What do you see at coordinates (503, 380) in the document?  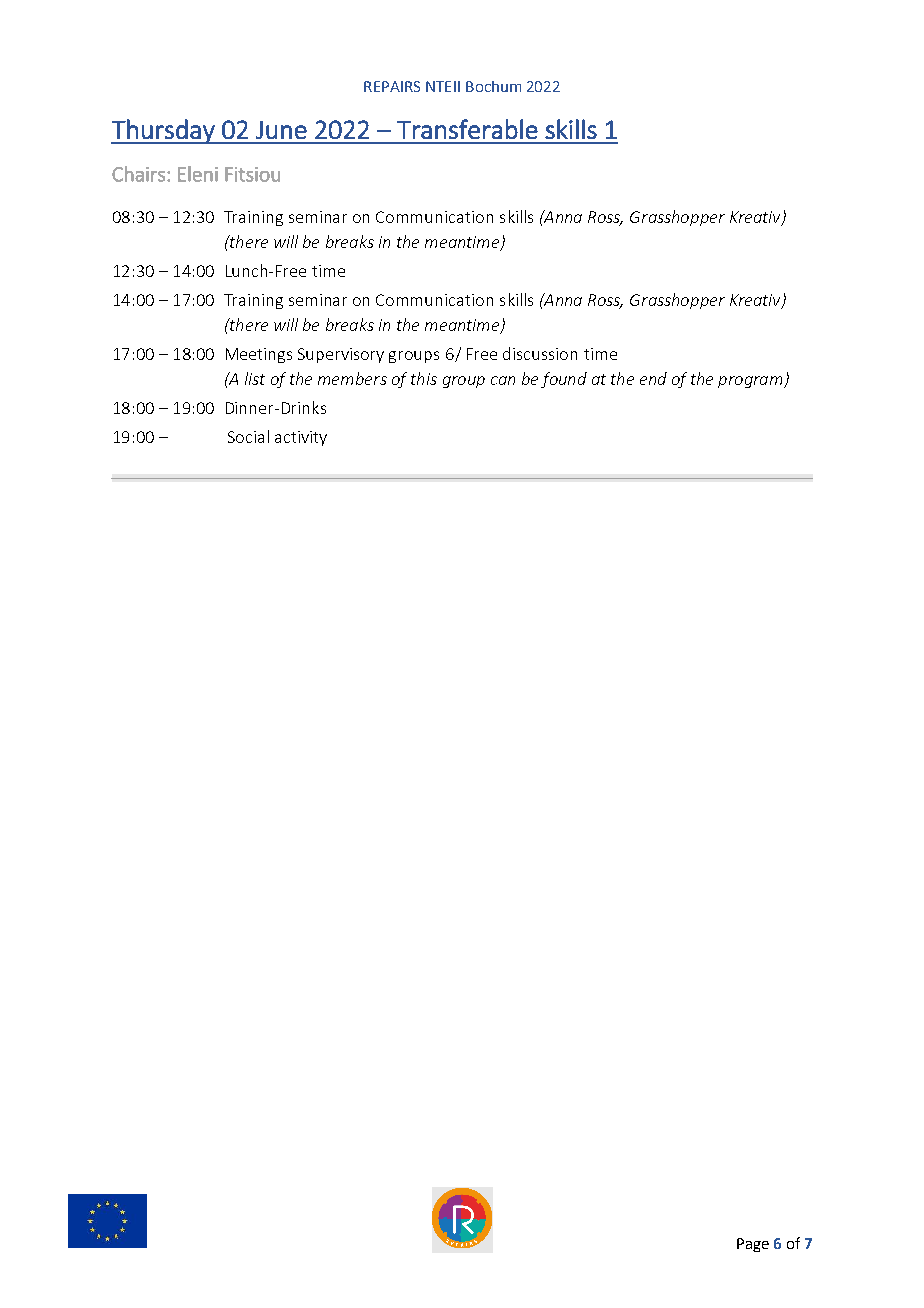 I see `can` at bounding box center [503, 380].
